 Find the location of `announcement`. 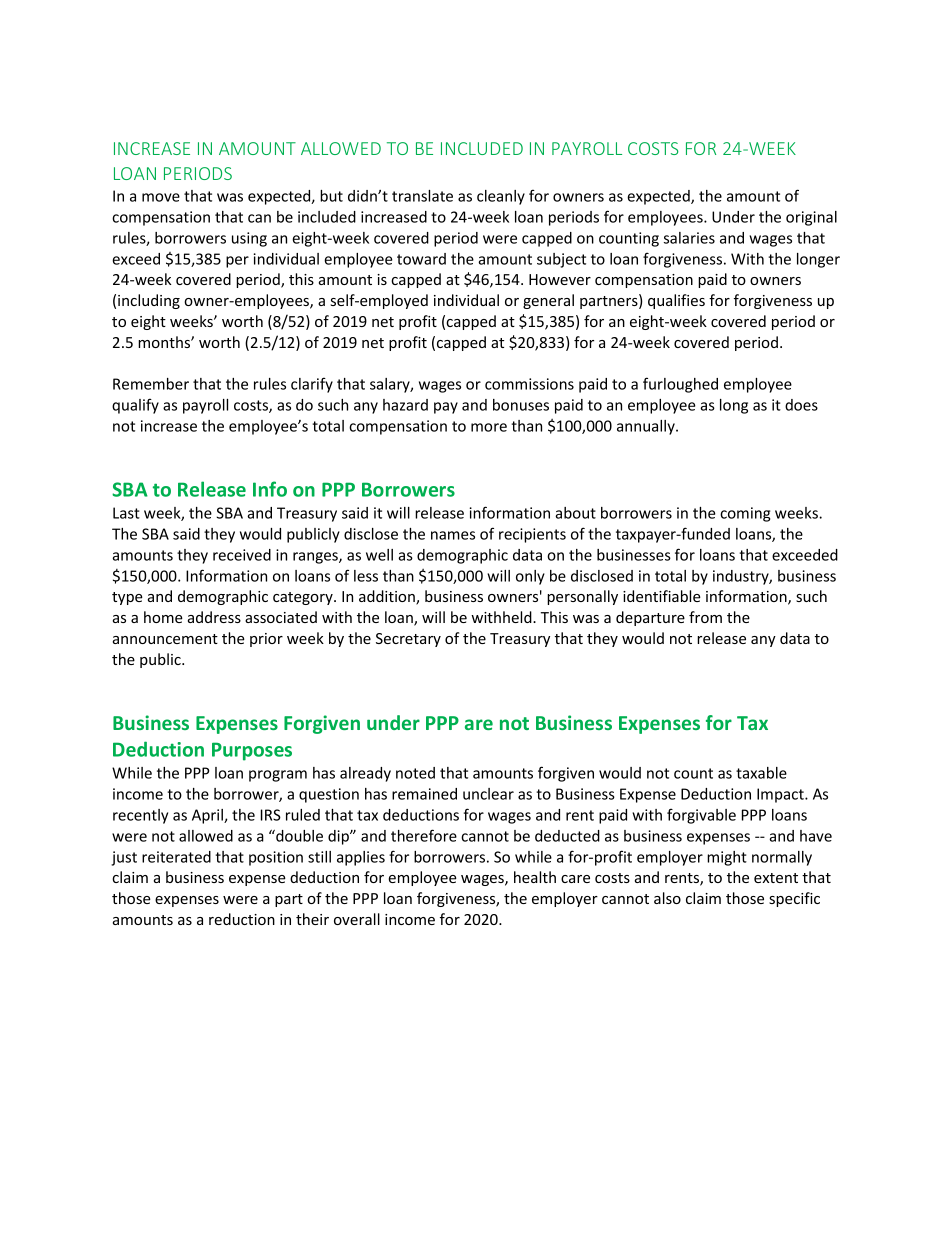

announcement is located at coordinates (165, 639).
